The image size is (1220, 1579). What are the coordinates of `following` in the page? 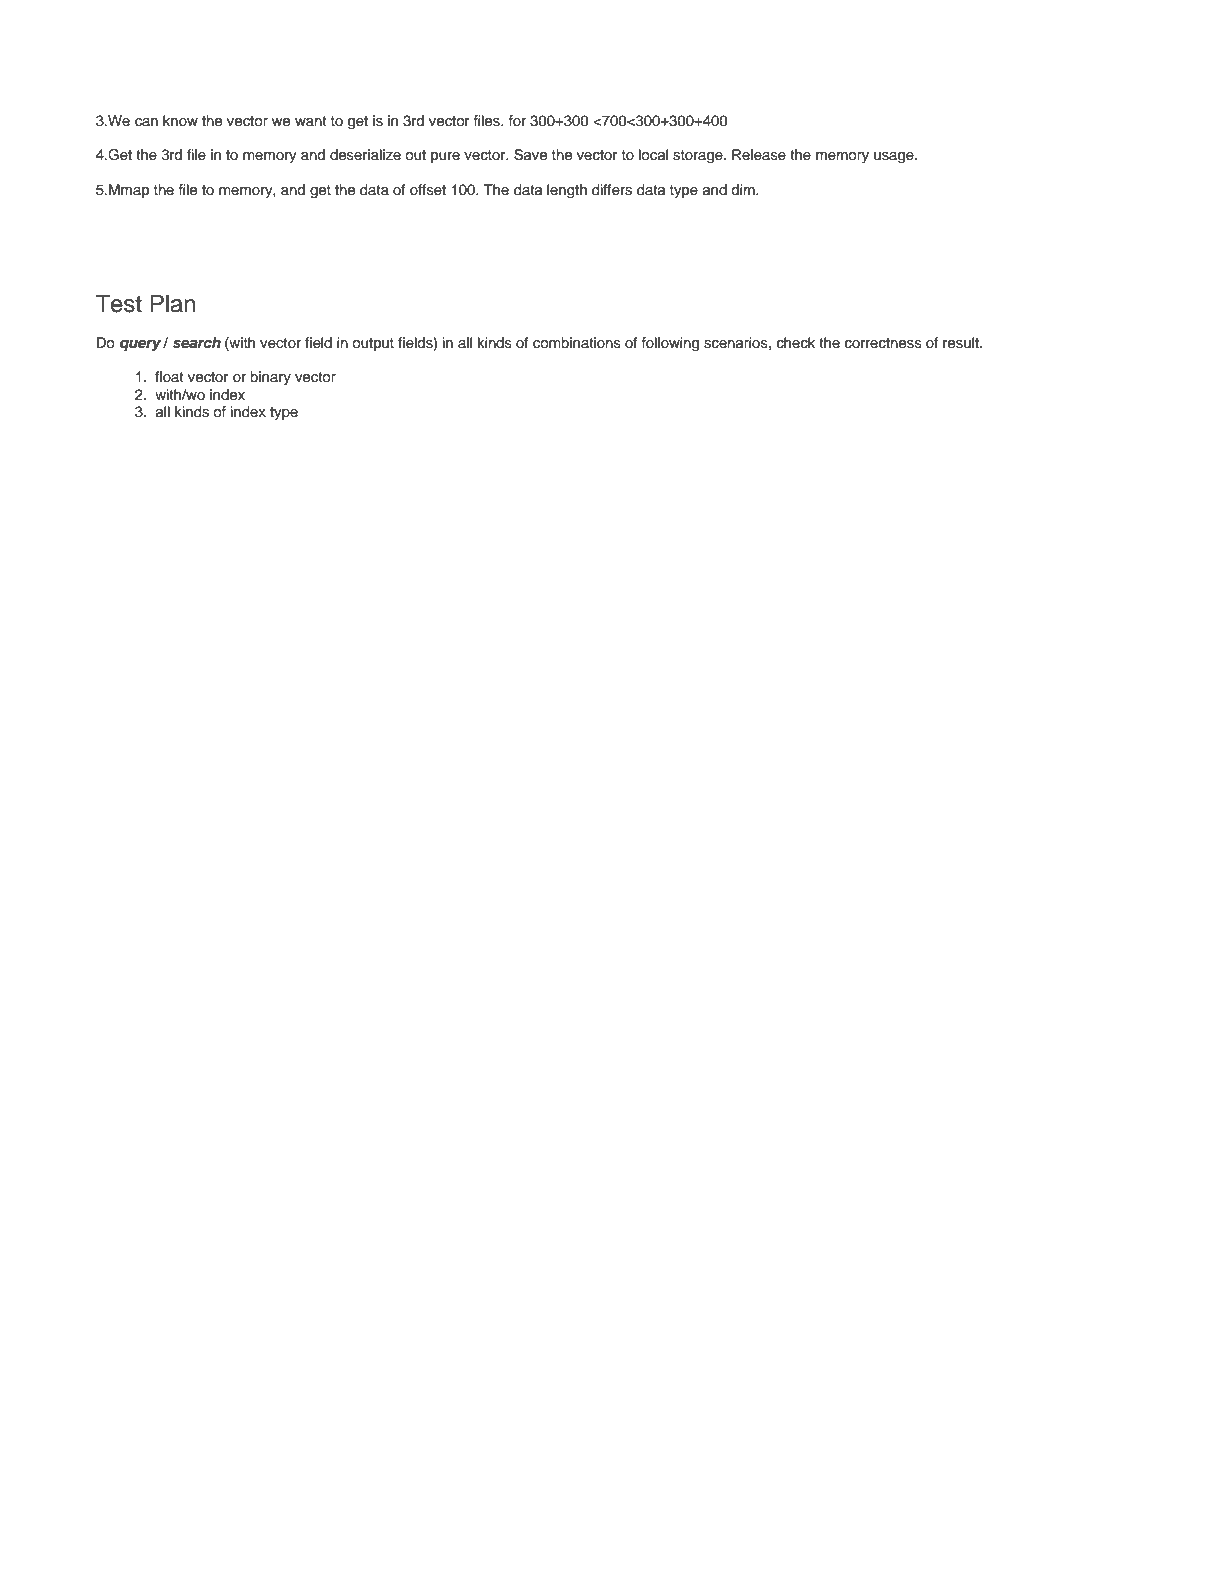 It's located at (670, 344).
